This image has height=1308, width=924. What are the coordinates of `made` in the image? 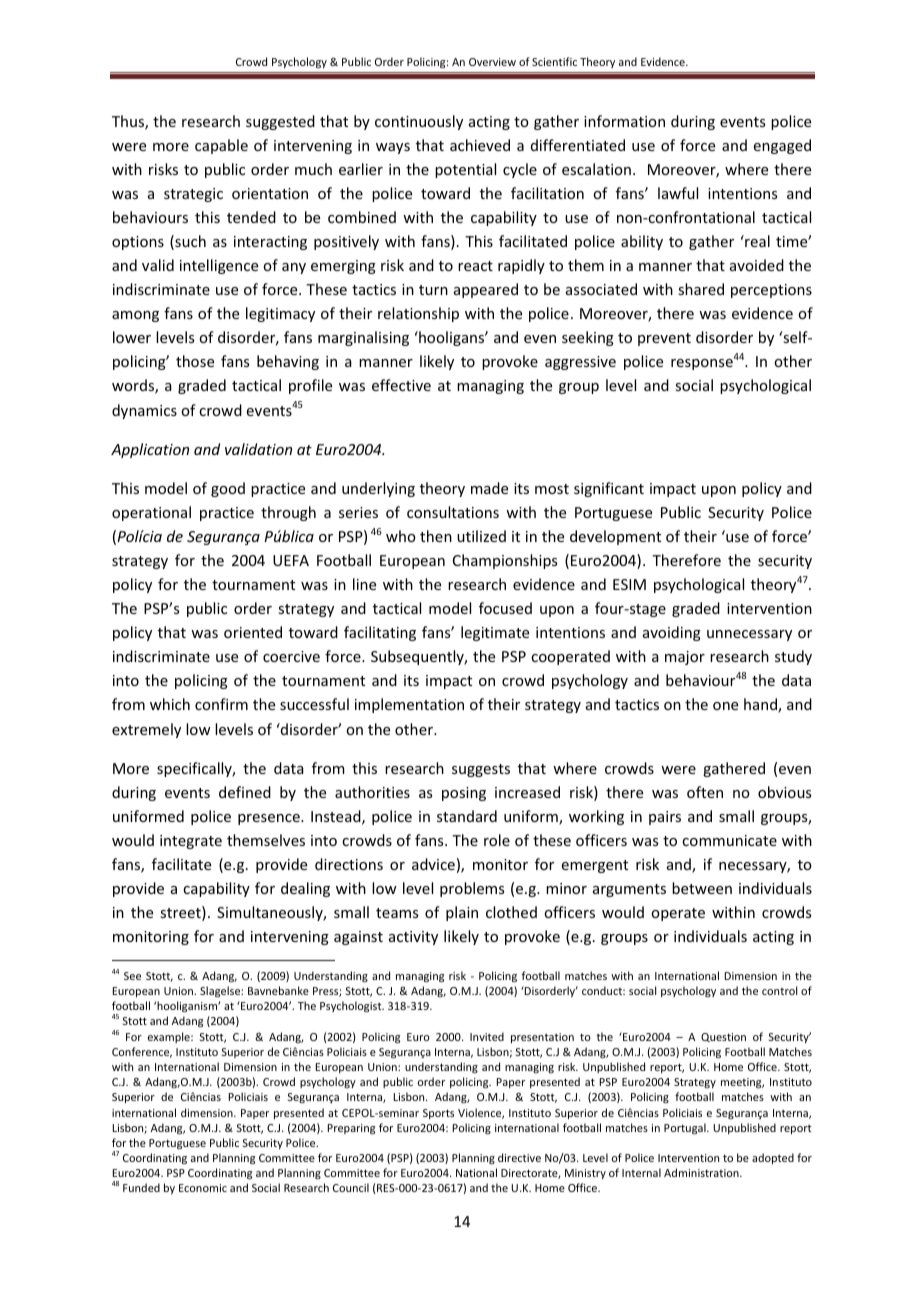 It's located at (489, 488).
